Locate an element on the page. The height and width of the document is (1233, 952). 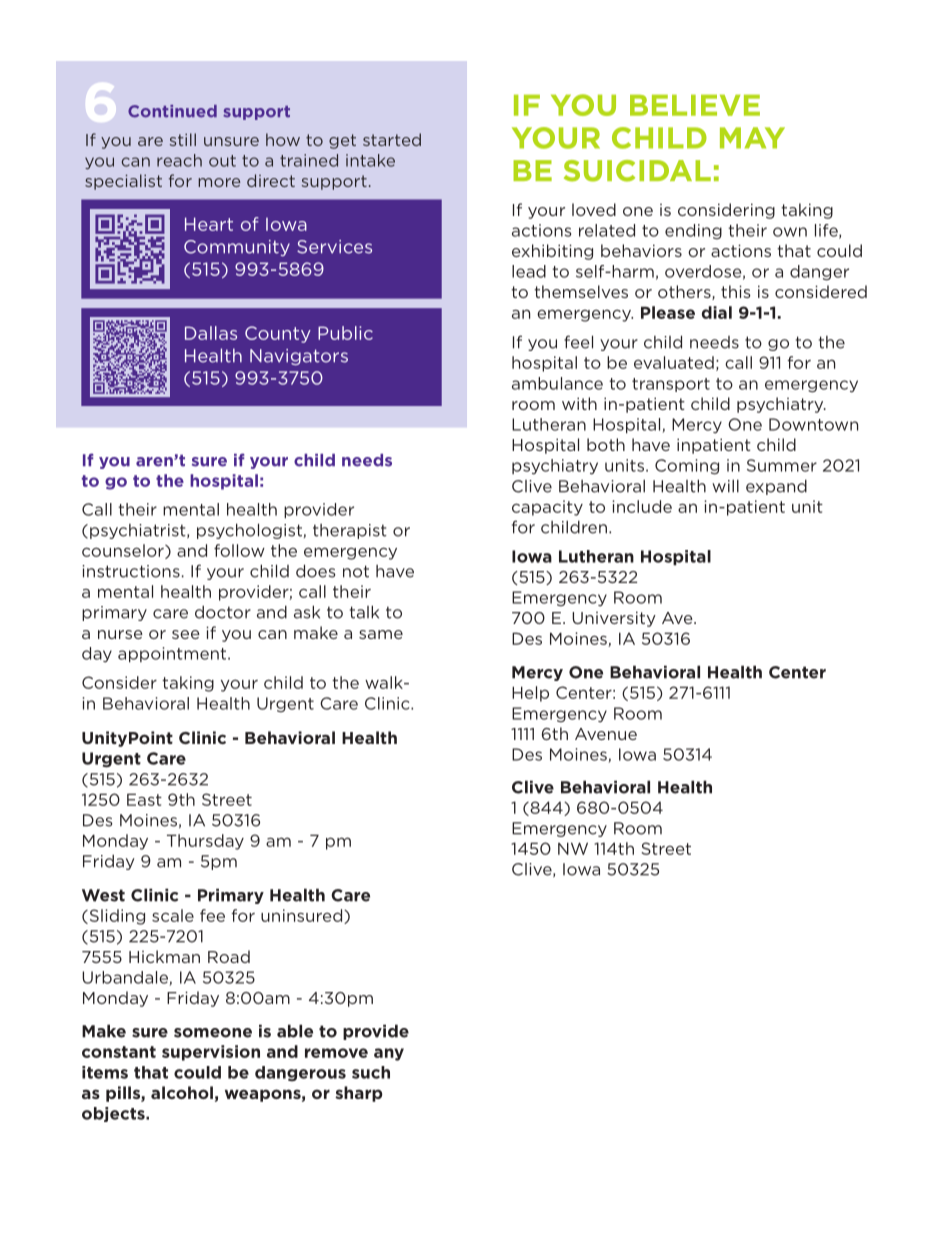
started is located at coordinates (392, 139).
